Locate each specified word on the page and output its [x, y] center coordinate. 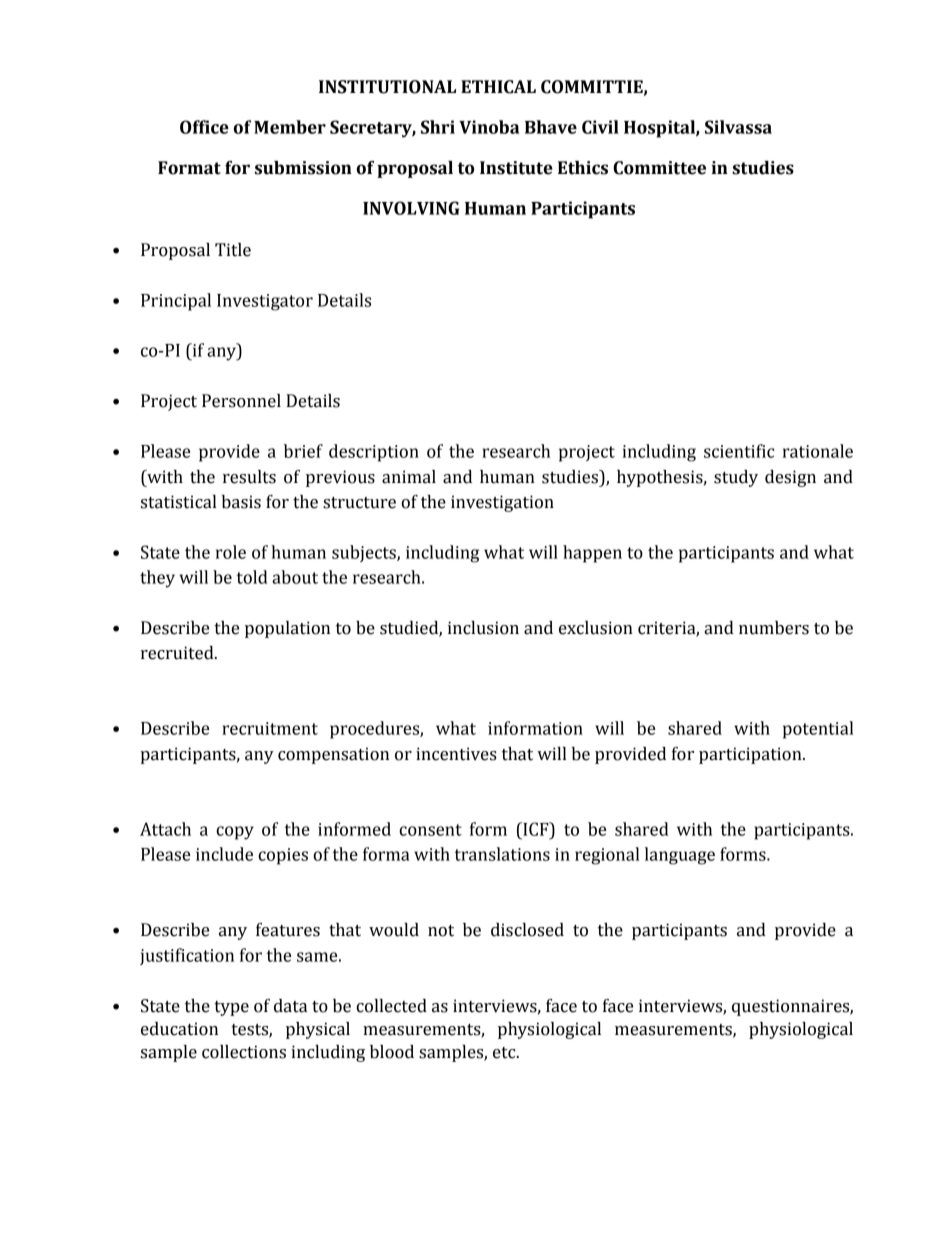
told [252, 577]
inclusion [483, 628]
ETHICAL [498, 87]
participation [751, 755]
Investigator [265, 302]
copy [235, 833]
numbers [774, 628]
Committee [659, 168]
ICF [536, 829]
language [680, 856]
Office [204, 127]
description [374, 453]
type [231, 1008]
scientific [739, 451]
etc [505, 1053]
